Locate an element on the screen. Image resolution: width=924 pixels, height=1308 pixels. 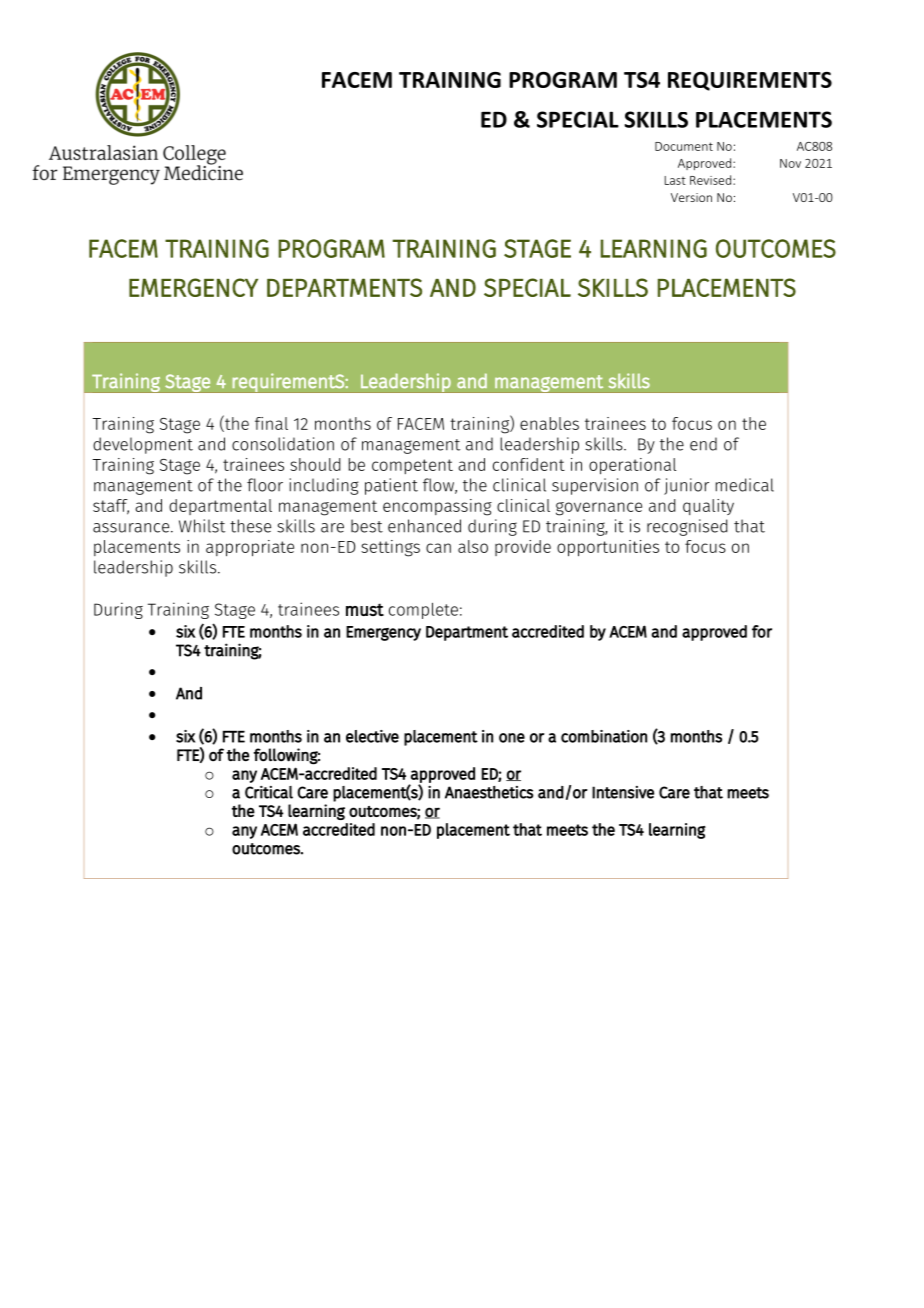
Document is located at coordinates (684, 146).
